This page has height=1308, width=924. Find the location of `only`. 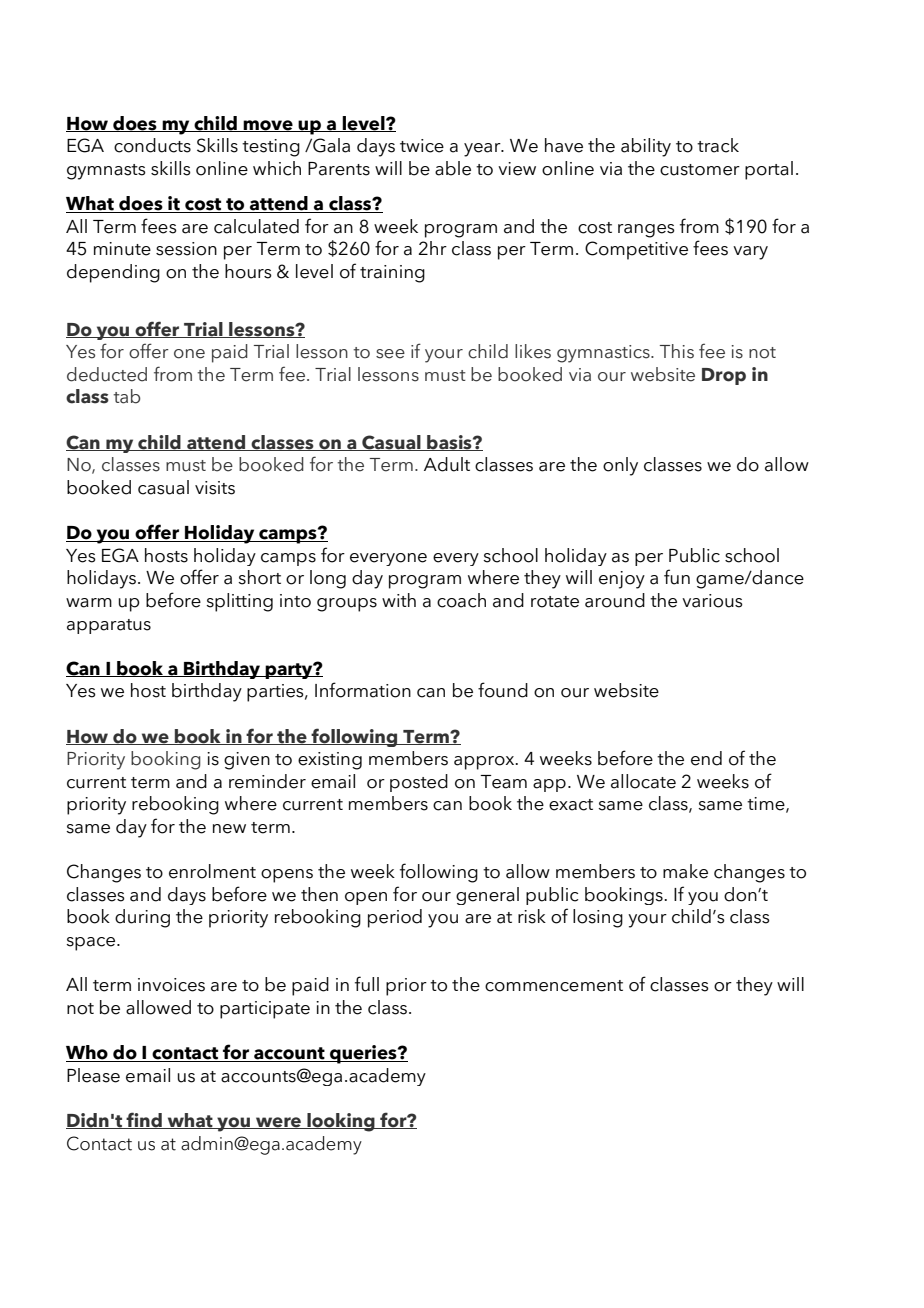

only is located at coordinates (620, 466).
